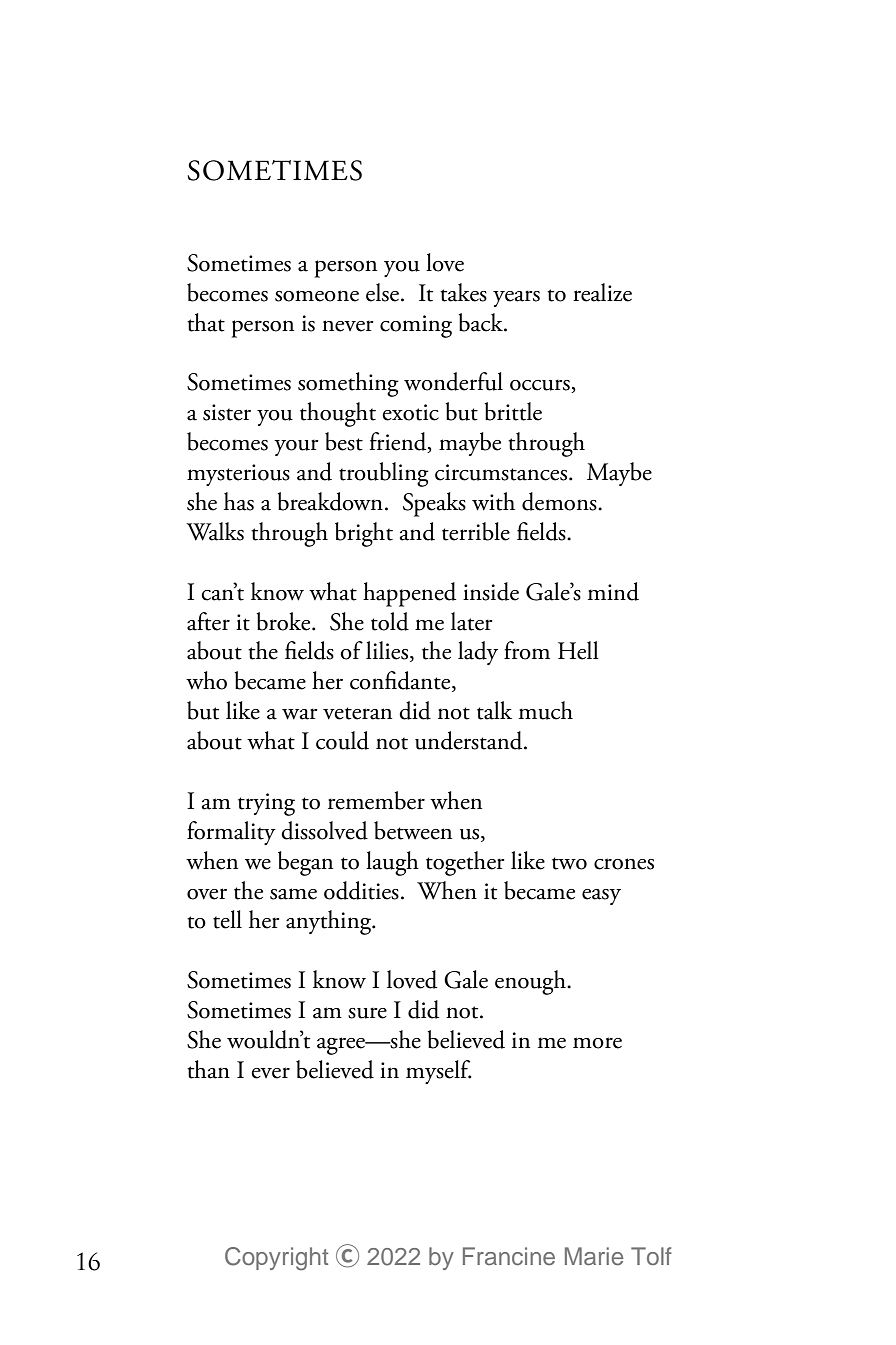 This page has width=896, height=1345. I want to click on remember, so click(376, 800).
